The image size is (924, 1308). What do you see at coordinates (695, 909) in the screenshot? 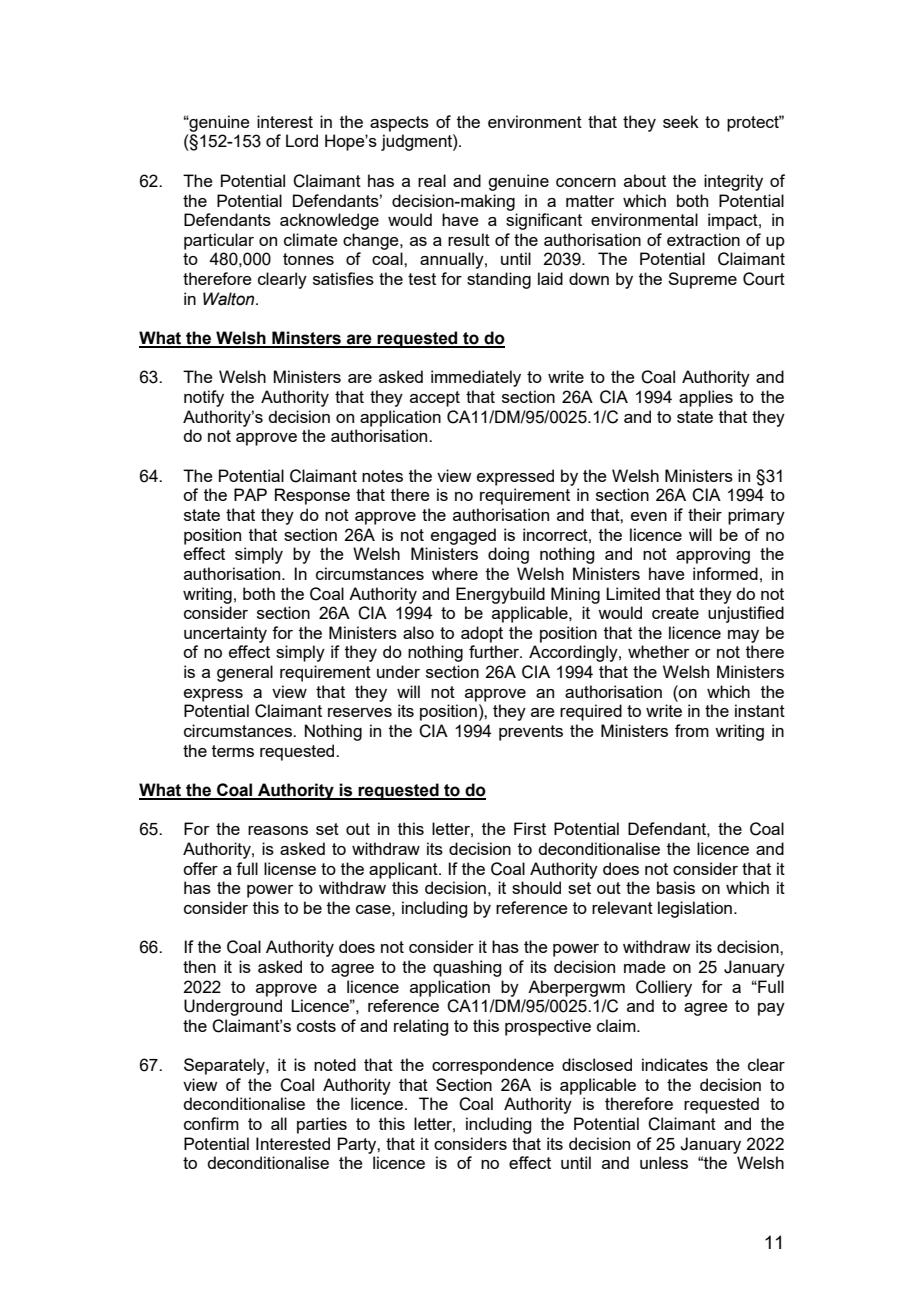
I see `legislation` at bounding box center [695, 909].
